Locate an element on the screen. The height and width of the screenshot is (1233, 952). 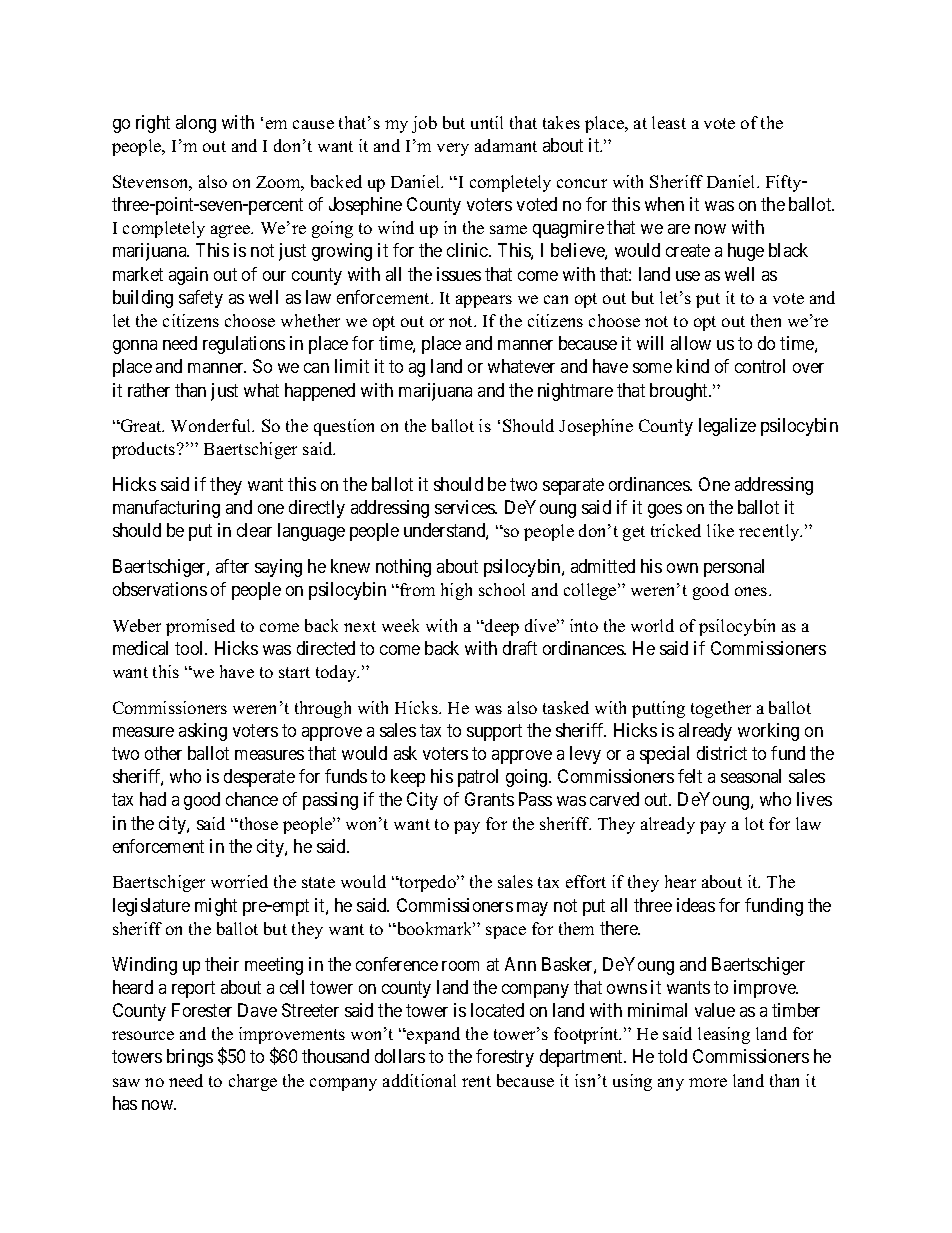
rent is located at coordinates (476, 1081).
